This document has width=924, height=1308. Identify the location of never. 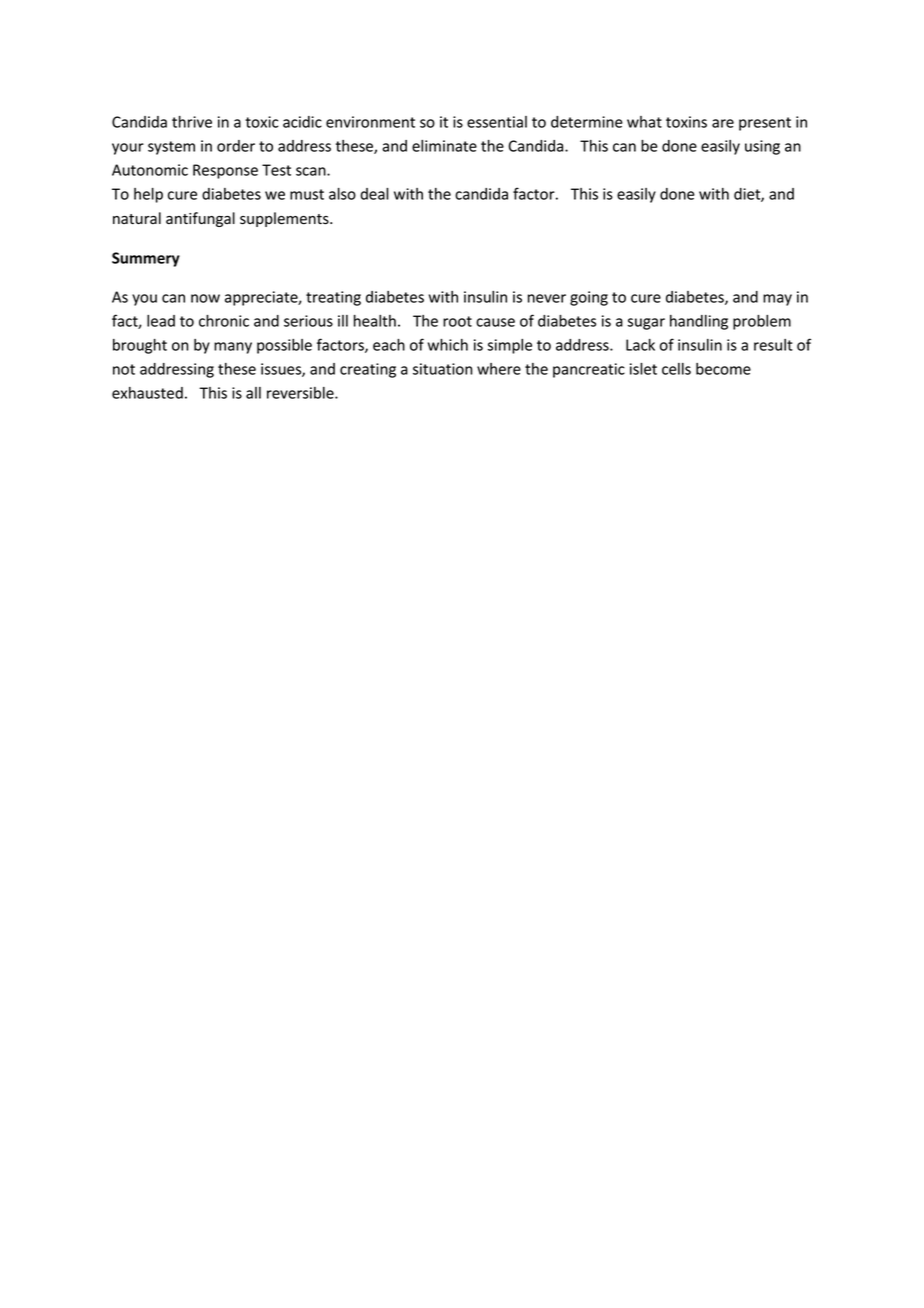
(547, 298).
